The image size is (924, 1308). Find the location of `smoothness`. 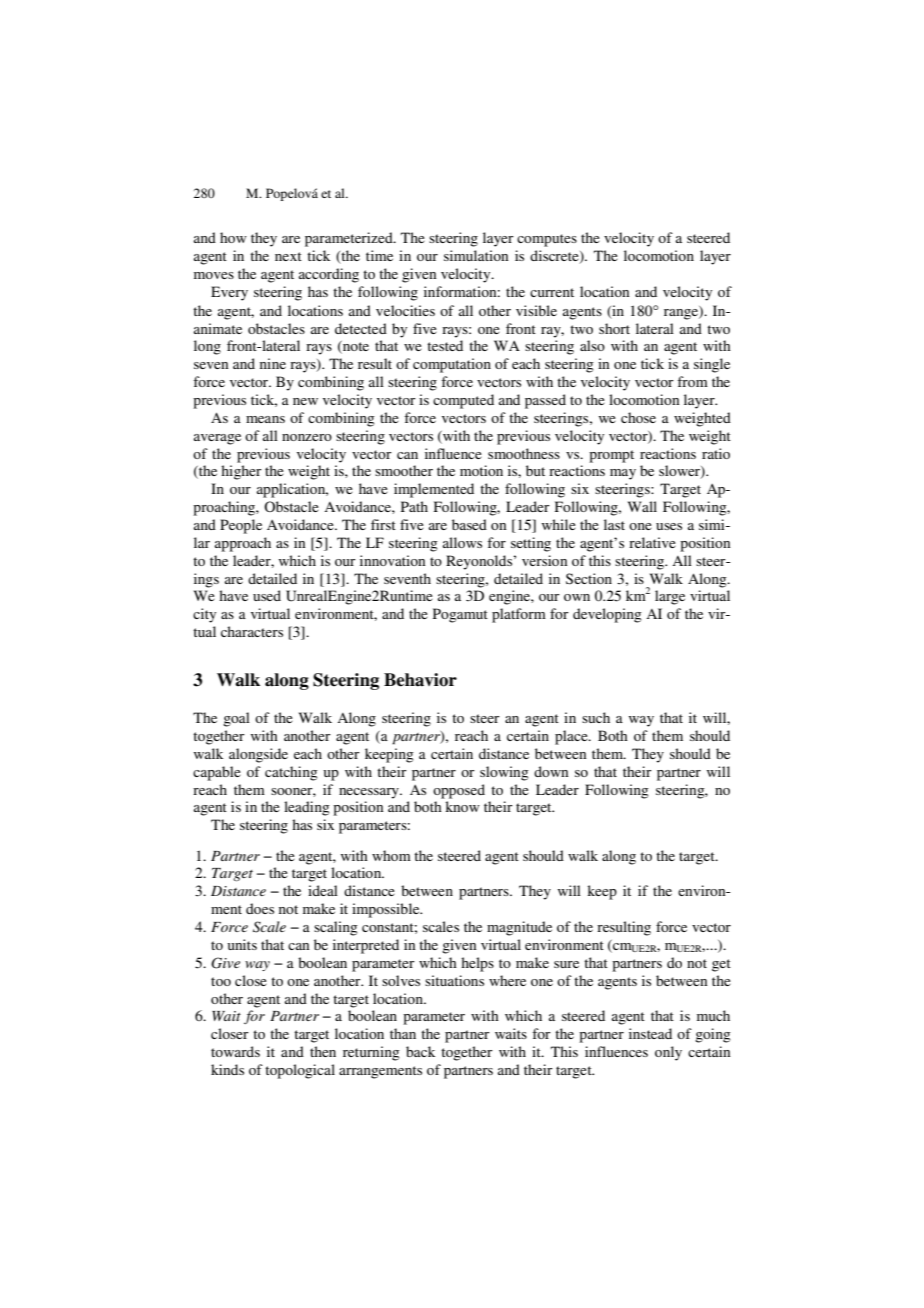

smoothness is located at coordinates (524, 453).
